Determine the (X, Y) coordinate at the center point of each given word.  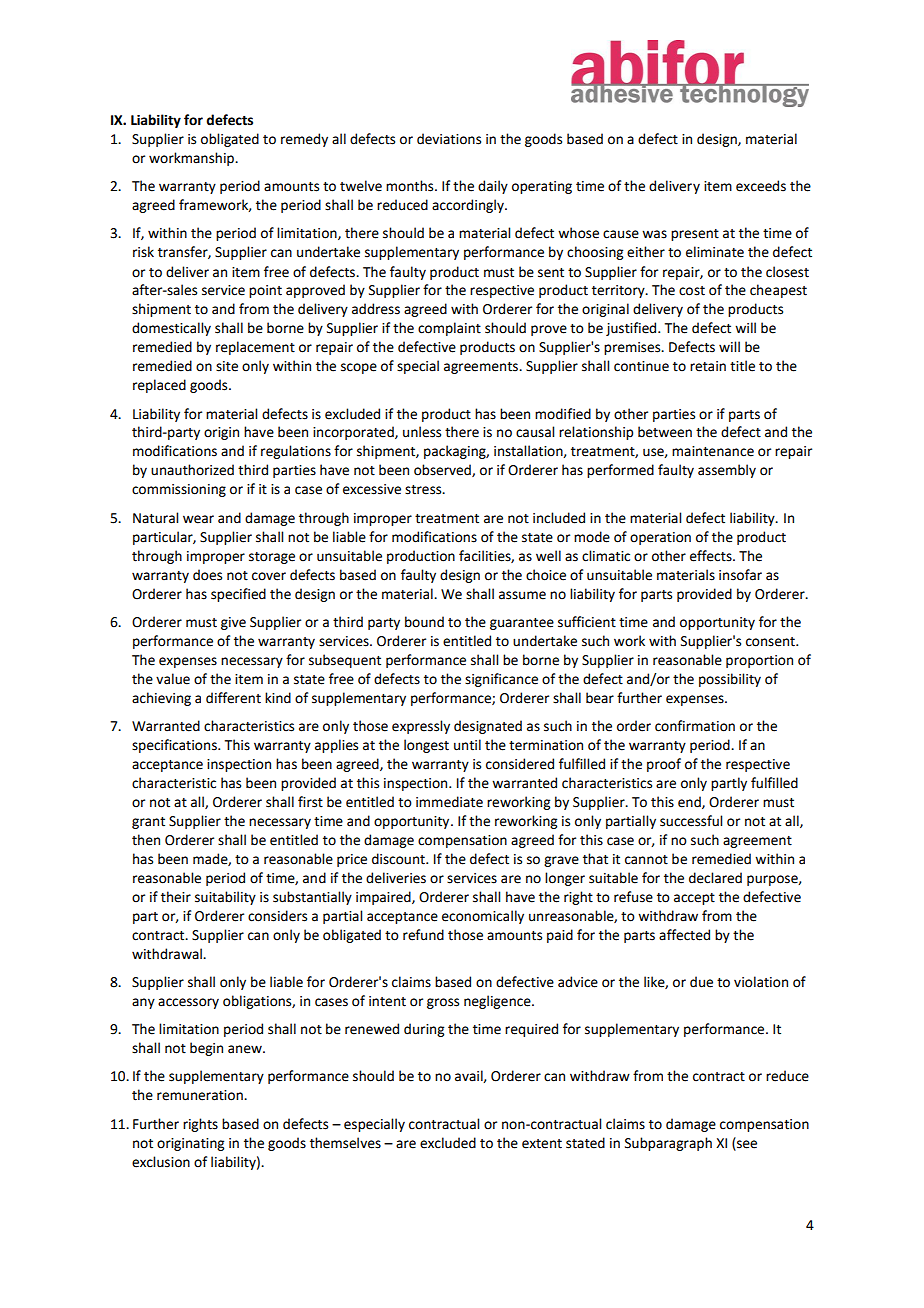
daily (493, 187)
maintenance (713, 451)
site (227, 366)
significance (501, 680)
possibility (730, 680)
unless (422, 432)
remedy (304, 140)
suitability (225, 898)
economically (483, 917)
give (233, 623)
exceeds (761, 186)
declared (715, 878)
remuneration (201, 1095)
